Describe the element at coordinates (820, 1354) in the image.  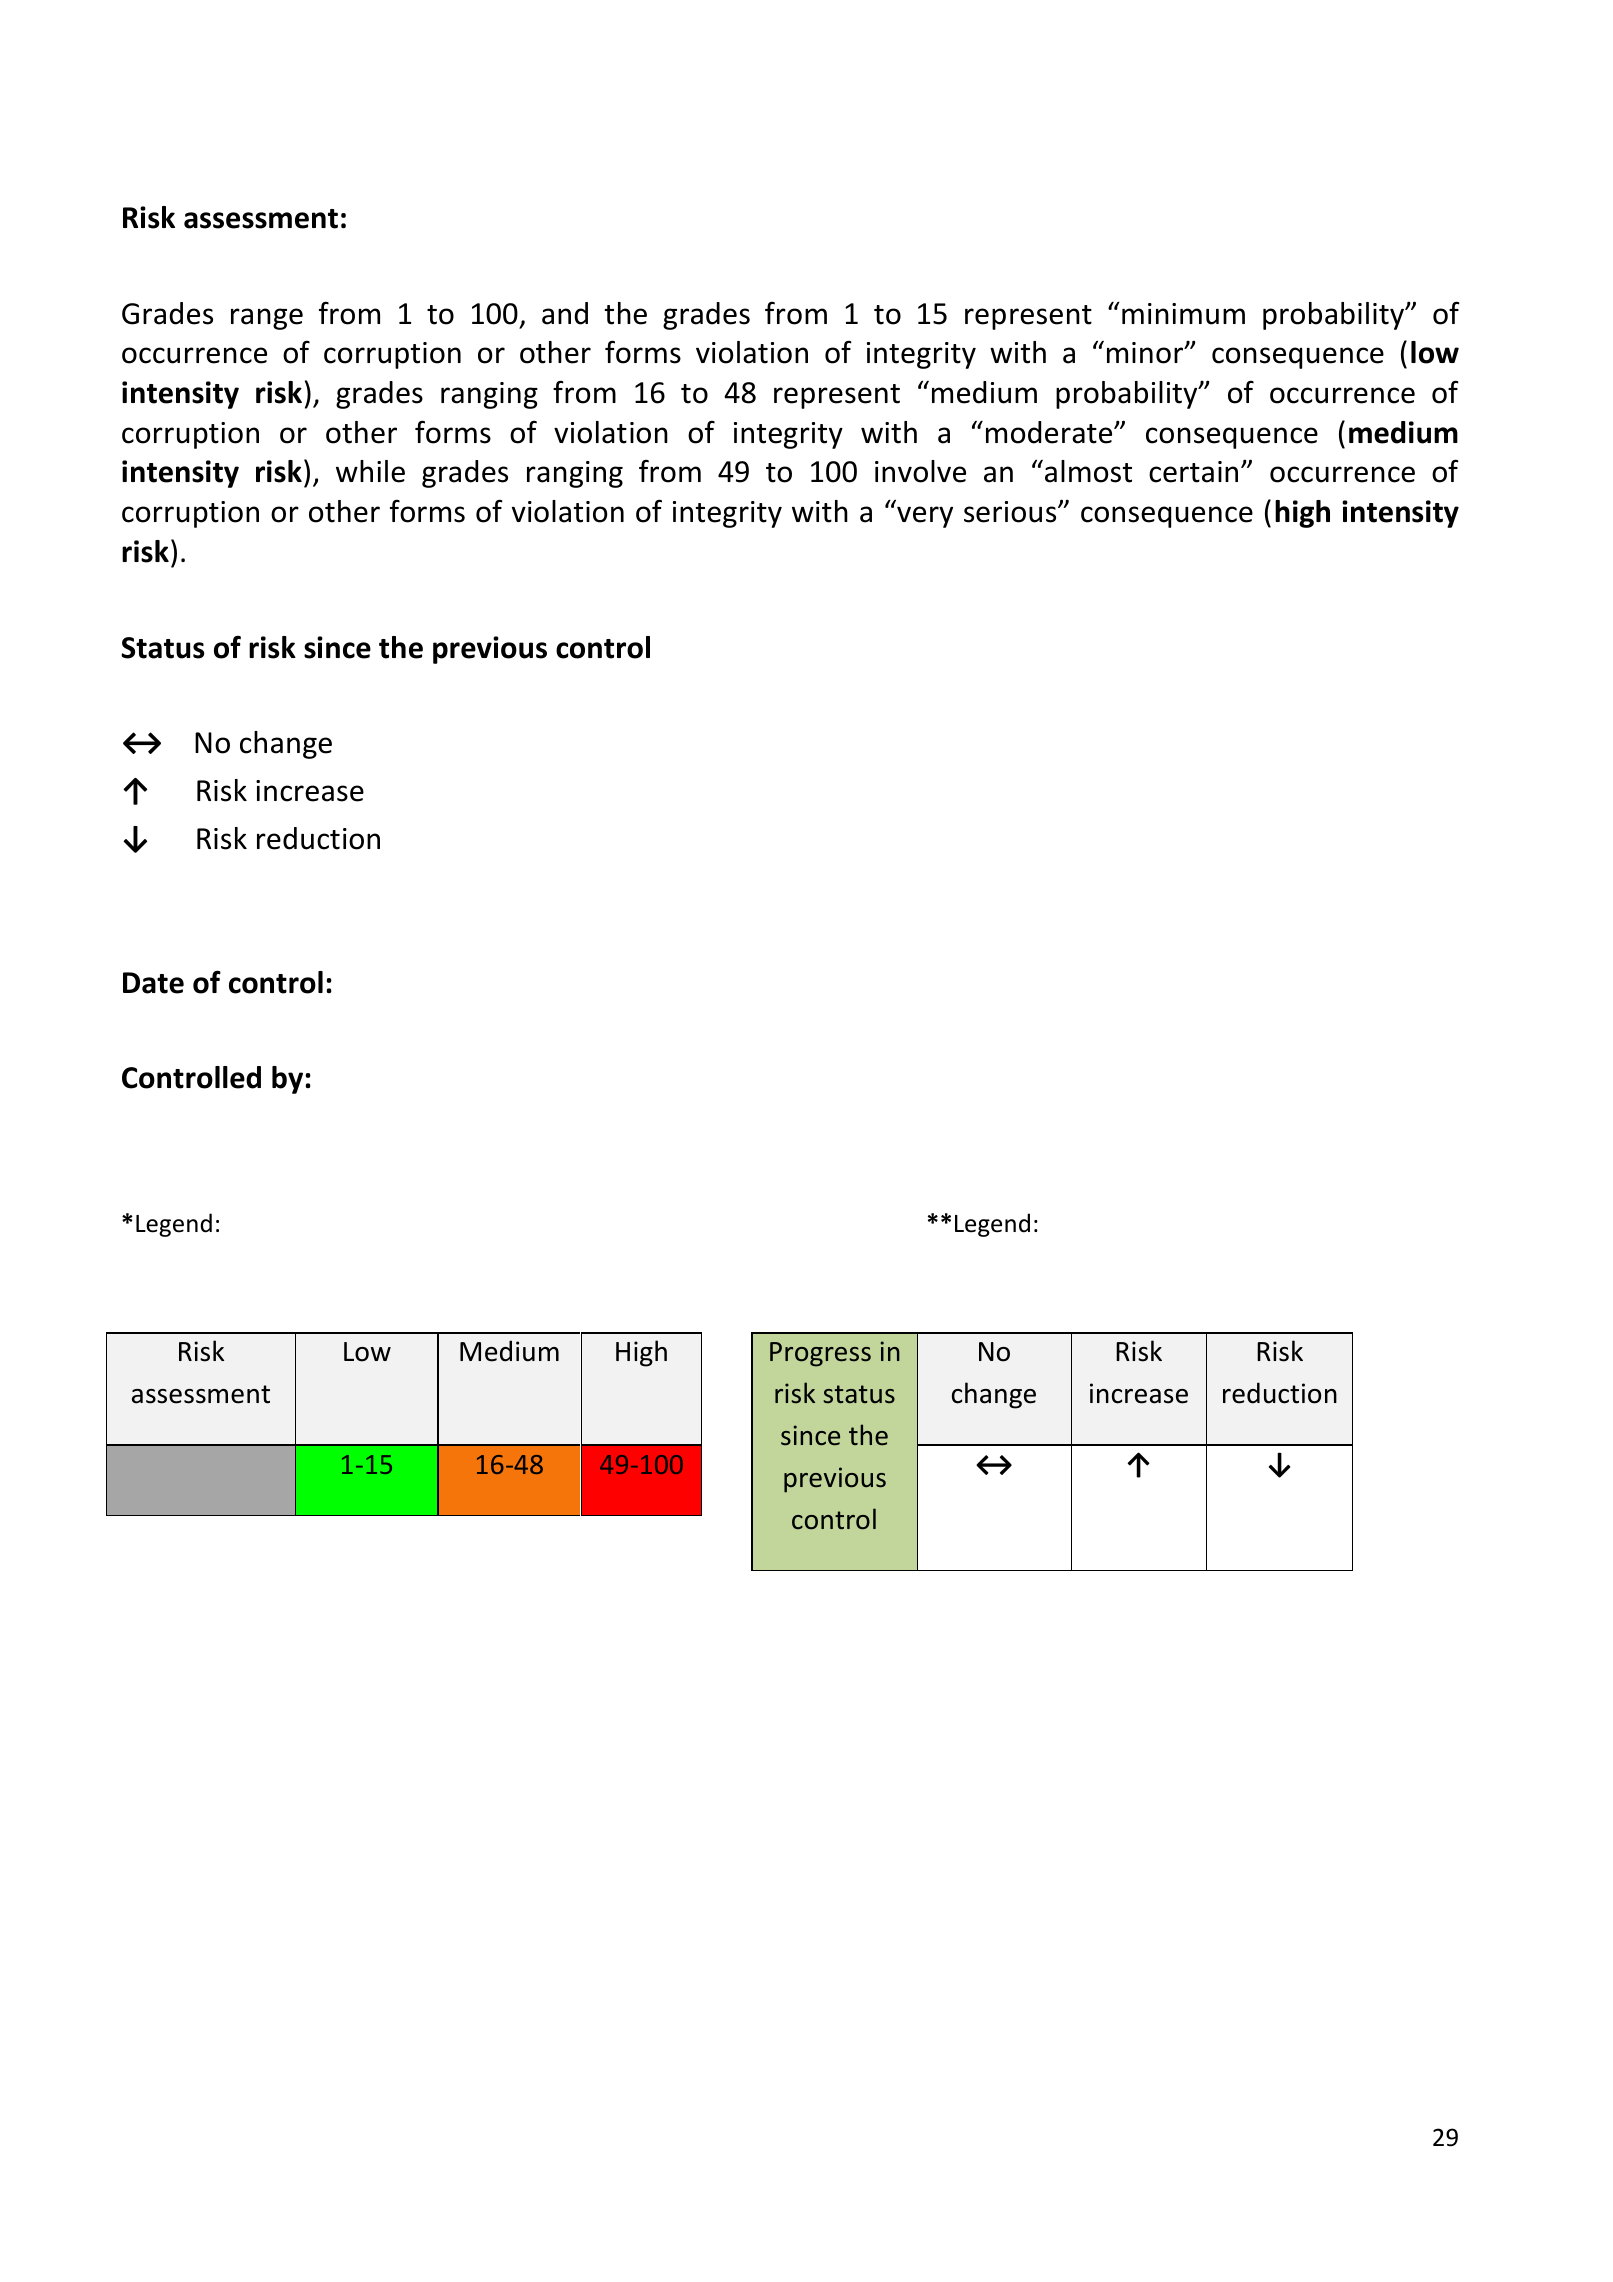
I see `Progress` at that location.
